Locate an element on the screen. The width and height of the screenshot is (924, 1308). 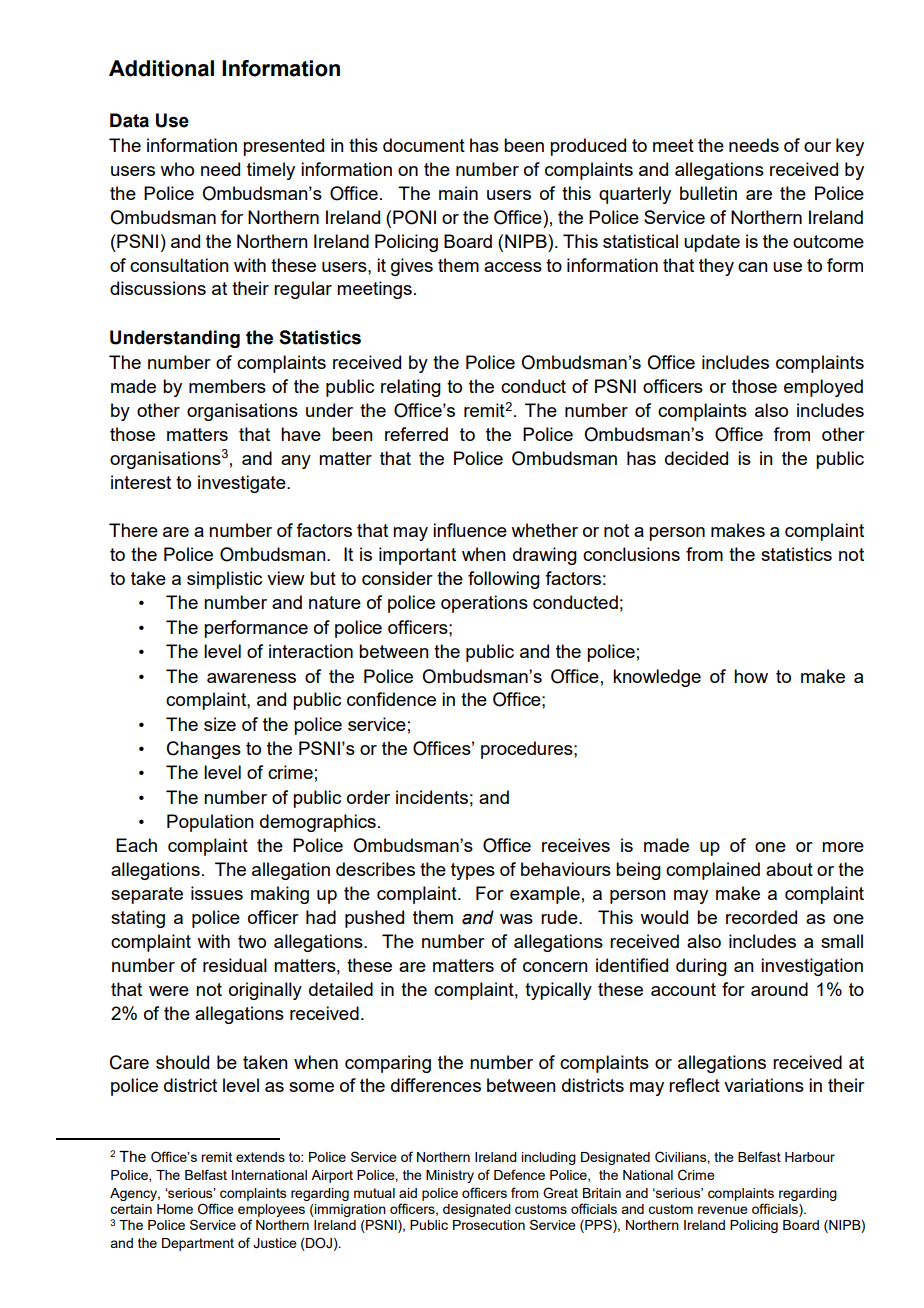
Additional is located at coordinates (161, 68).
